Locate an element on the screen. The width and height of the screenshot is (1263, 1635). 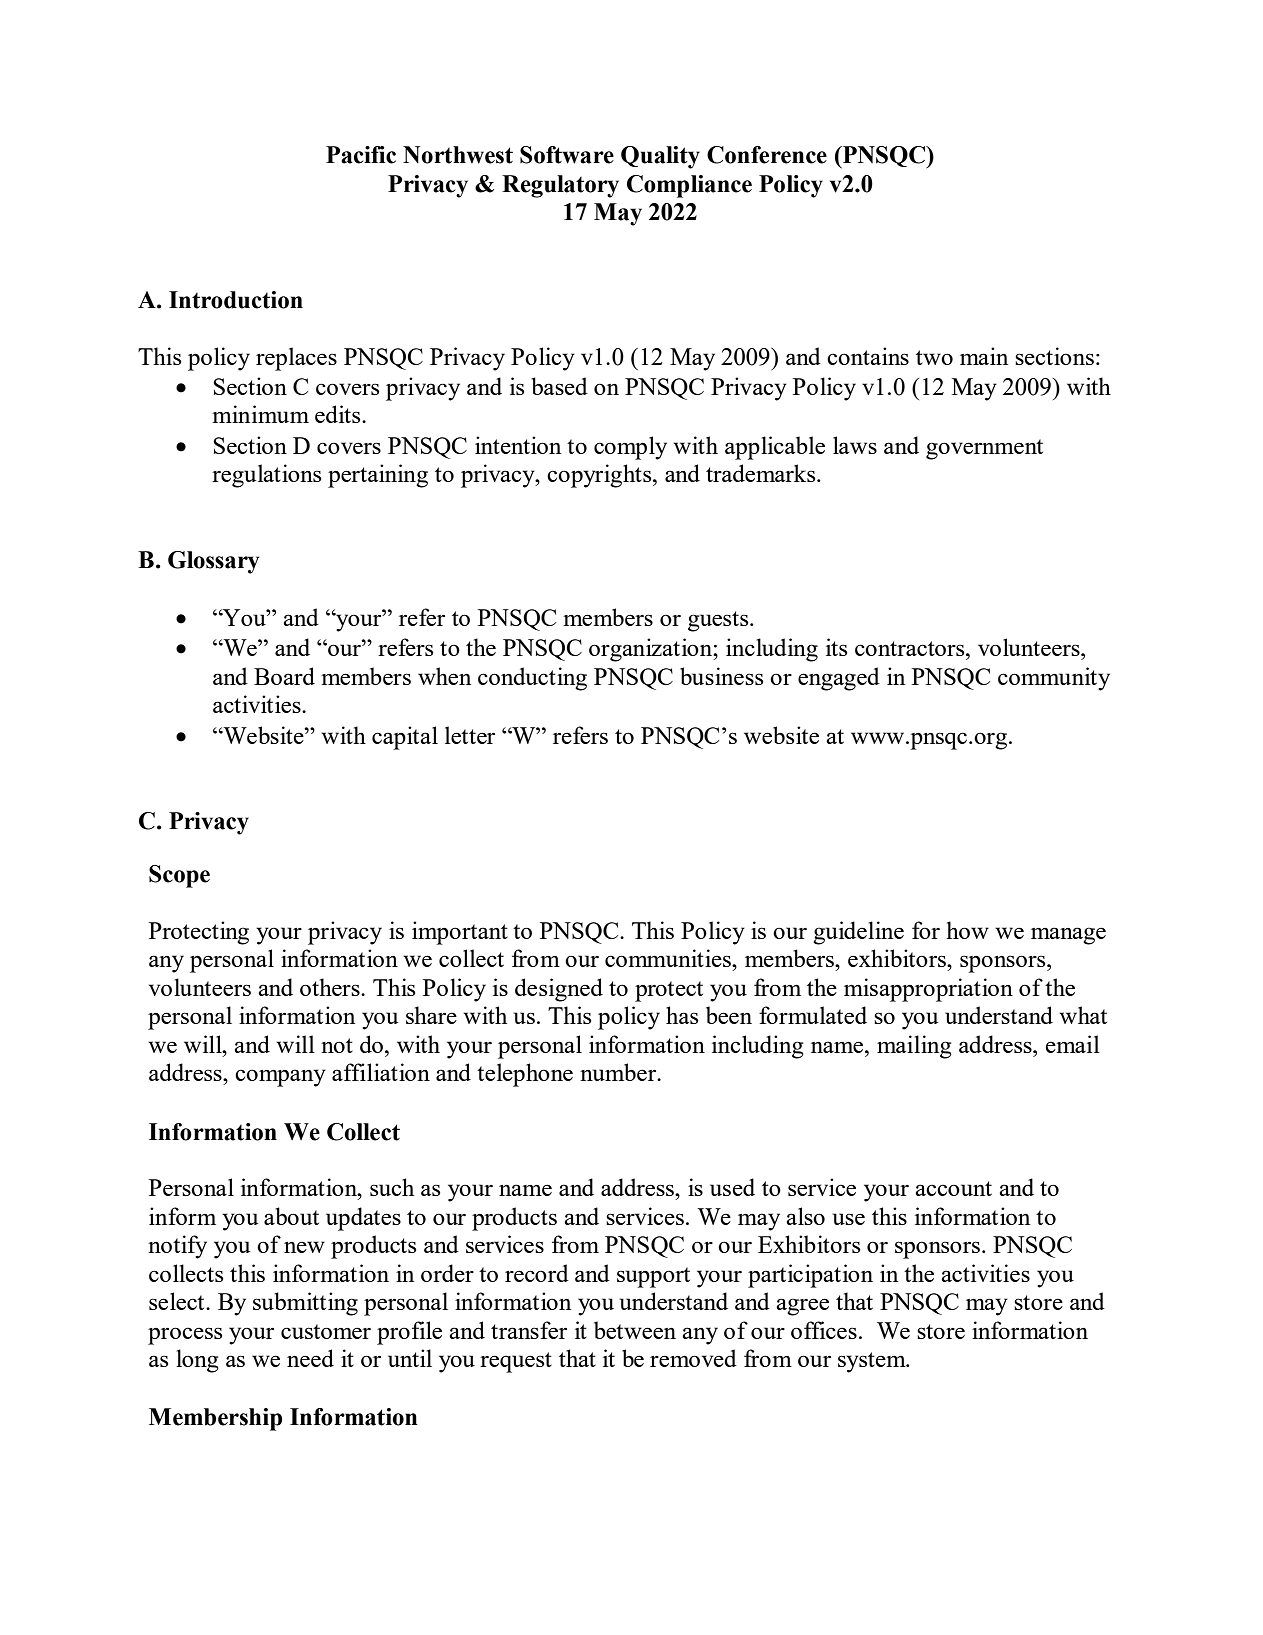
business is located at coordinates (721, 676).
